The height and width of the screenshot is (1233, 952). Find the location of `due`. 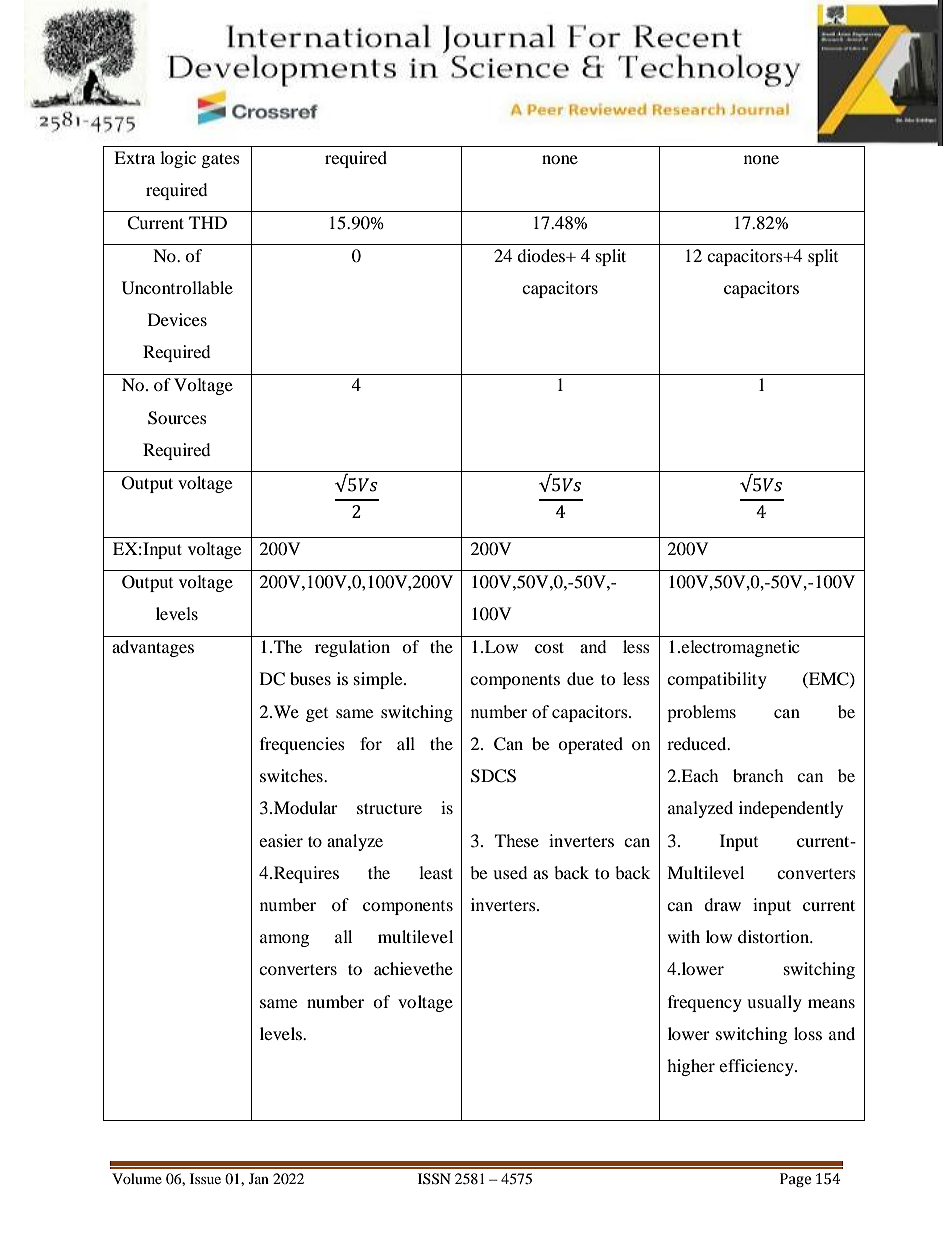

due is located at coordinates (580, 678).
